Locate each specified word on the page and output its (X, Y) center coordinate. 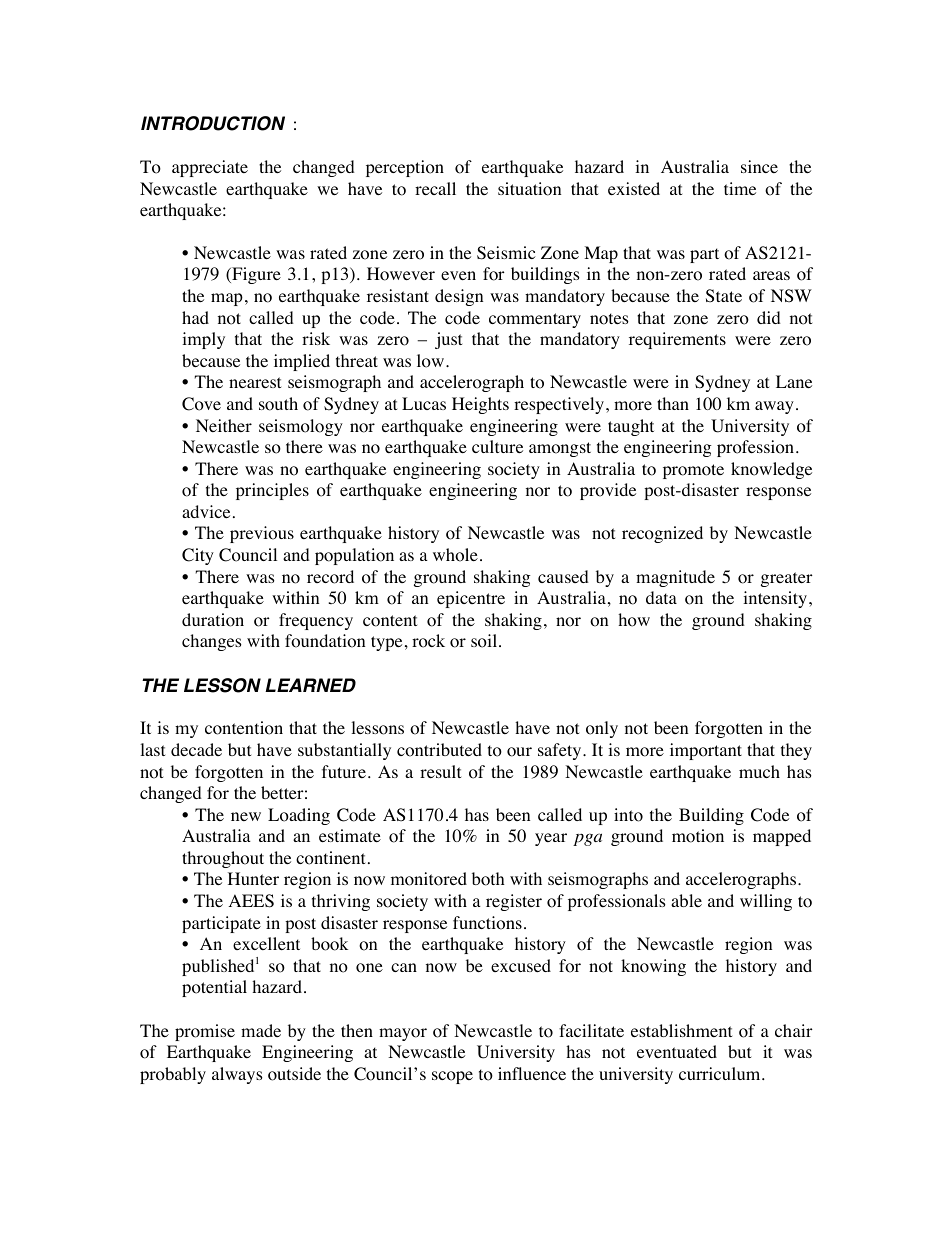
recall (435, 188)
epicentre (471, 599)
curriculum (721, 1073)
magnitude (675, 578)
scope (452, 1077)
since (759, 166)
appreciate (210, 168)
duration (213, 620)
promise (205, 1032)
